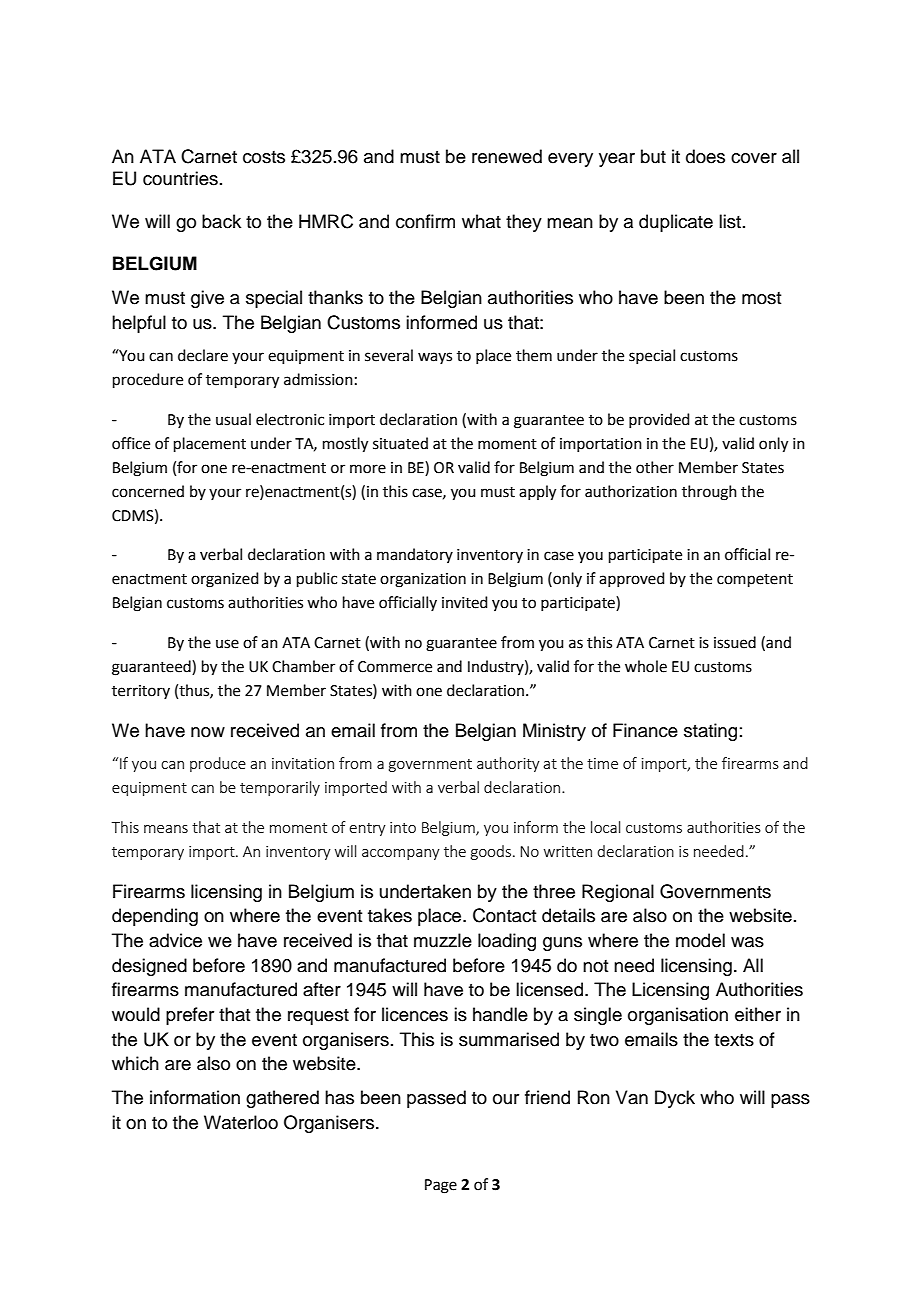  Describe the element at coordinates (709, 493) in the page. I see `through` at that location.
